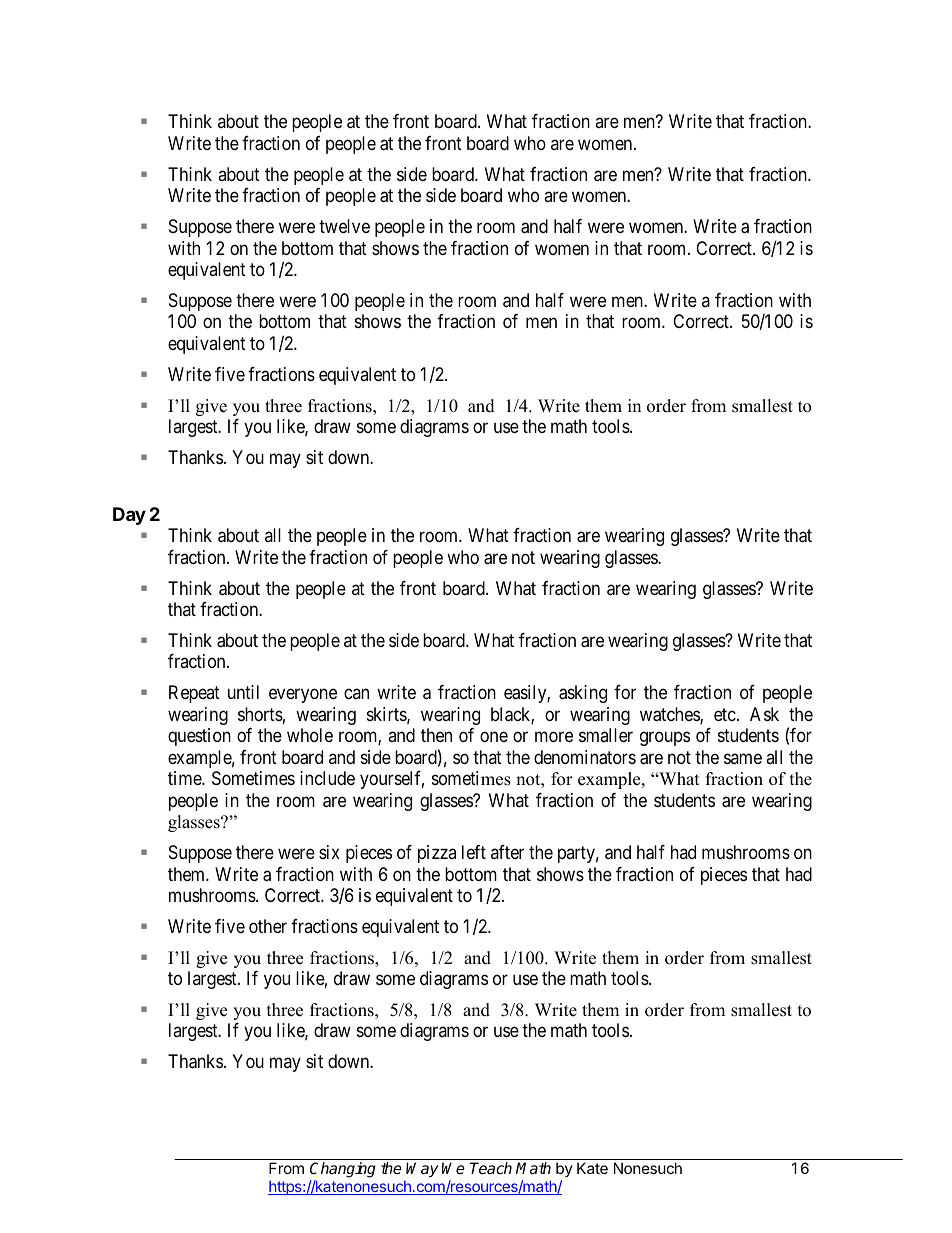 The width and height of the screenshot is (952, 1233). Describe the element at coordinates (507, 852) in the screenshot. I see `after` at that location.
